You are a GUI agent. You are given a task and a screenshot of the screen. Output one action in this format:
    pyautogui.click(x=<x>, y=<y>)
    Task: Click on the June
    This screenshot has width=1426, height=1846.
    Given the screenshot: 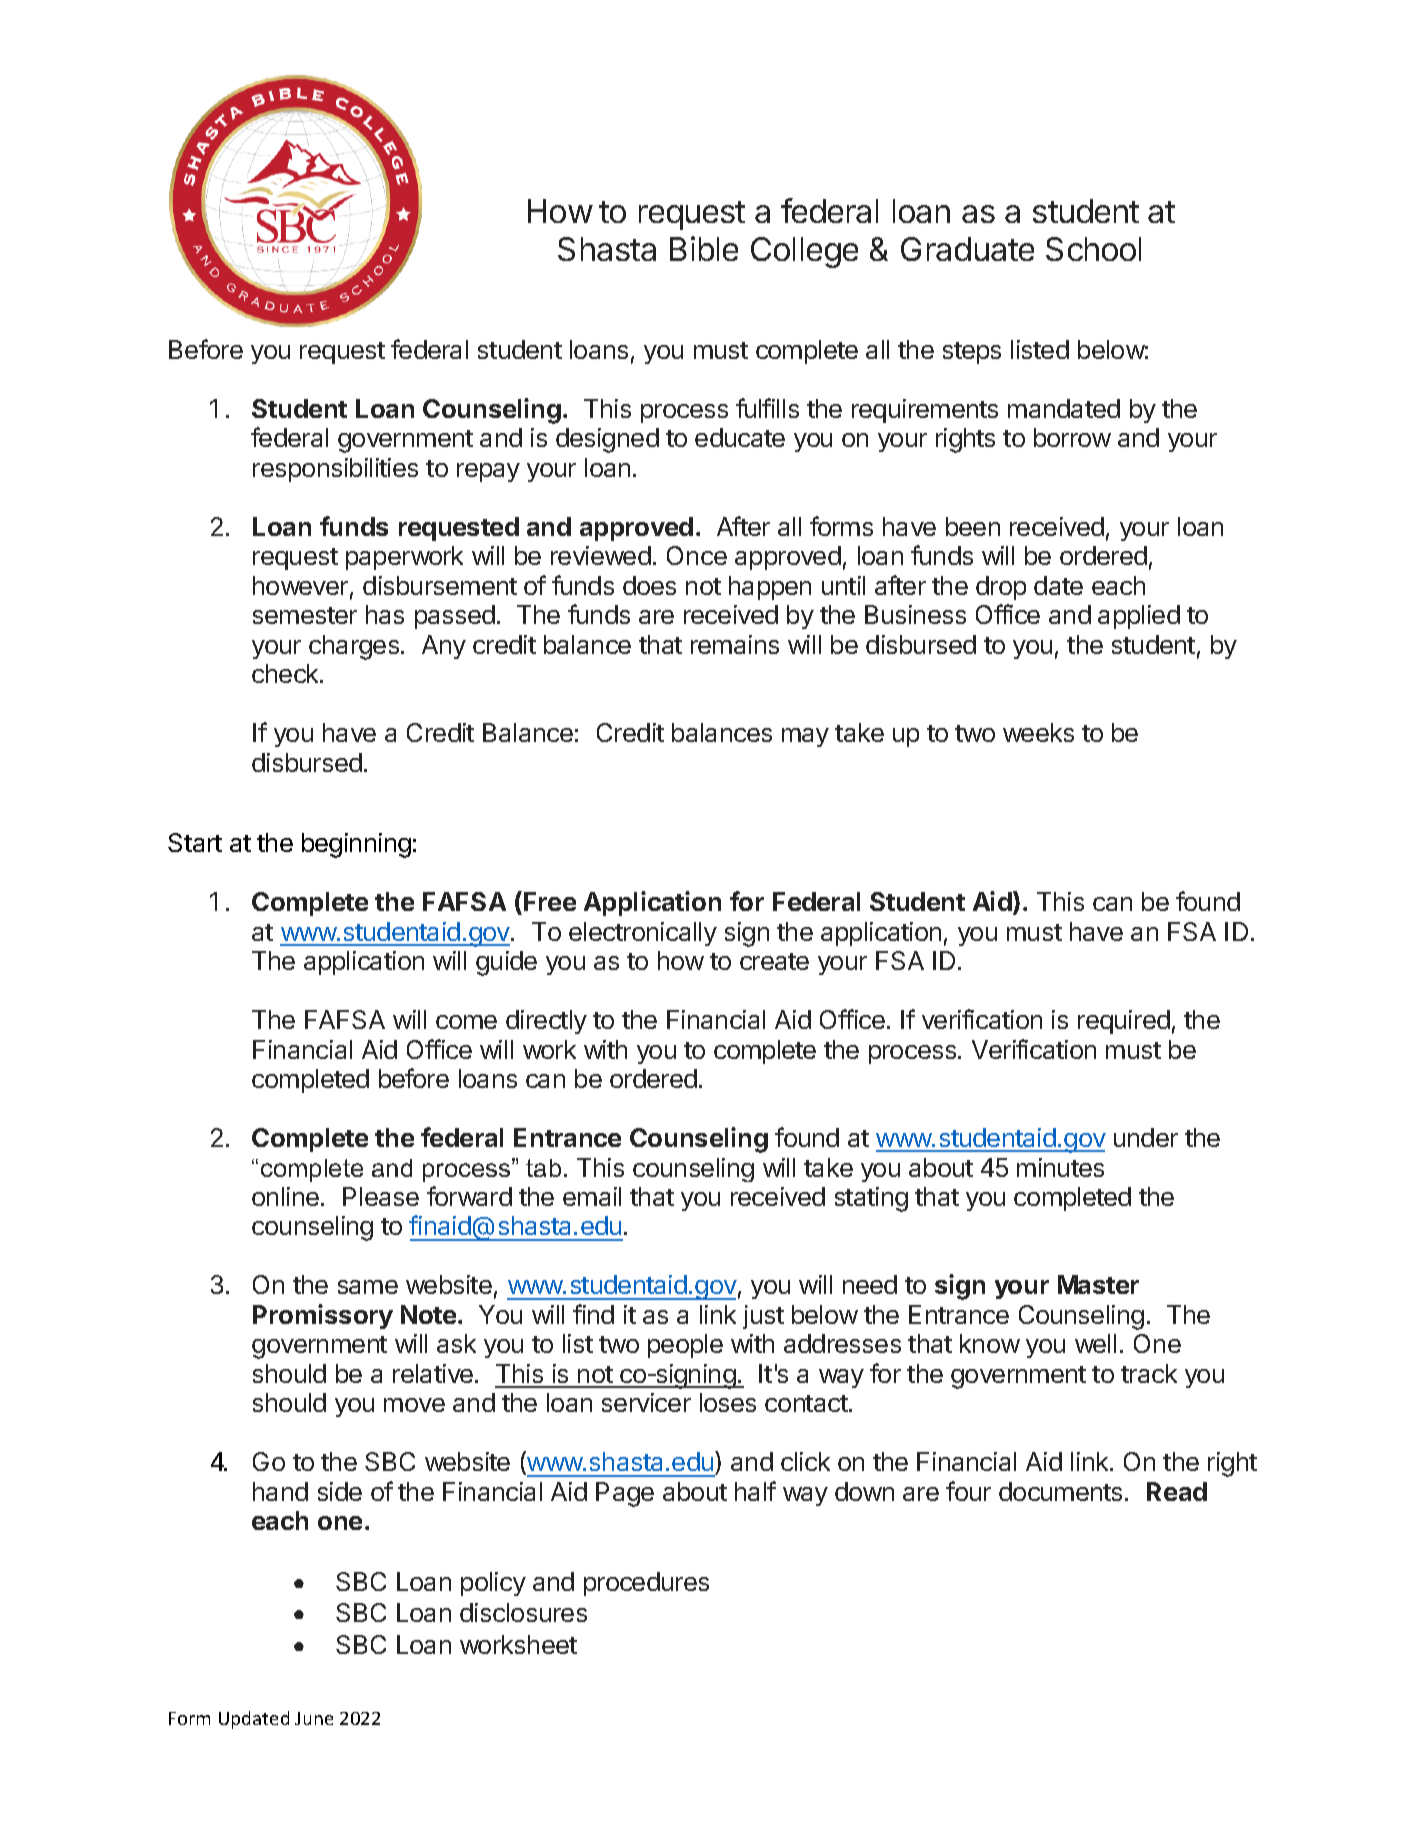 What is the action you would take?
    pyautogui.click(x=314, y=1718)
